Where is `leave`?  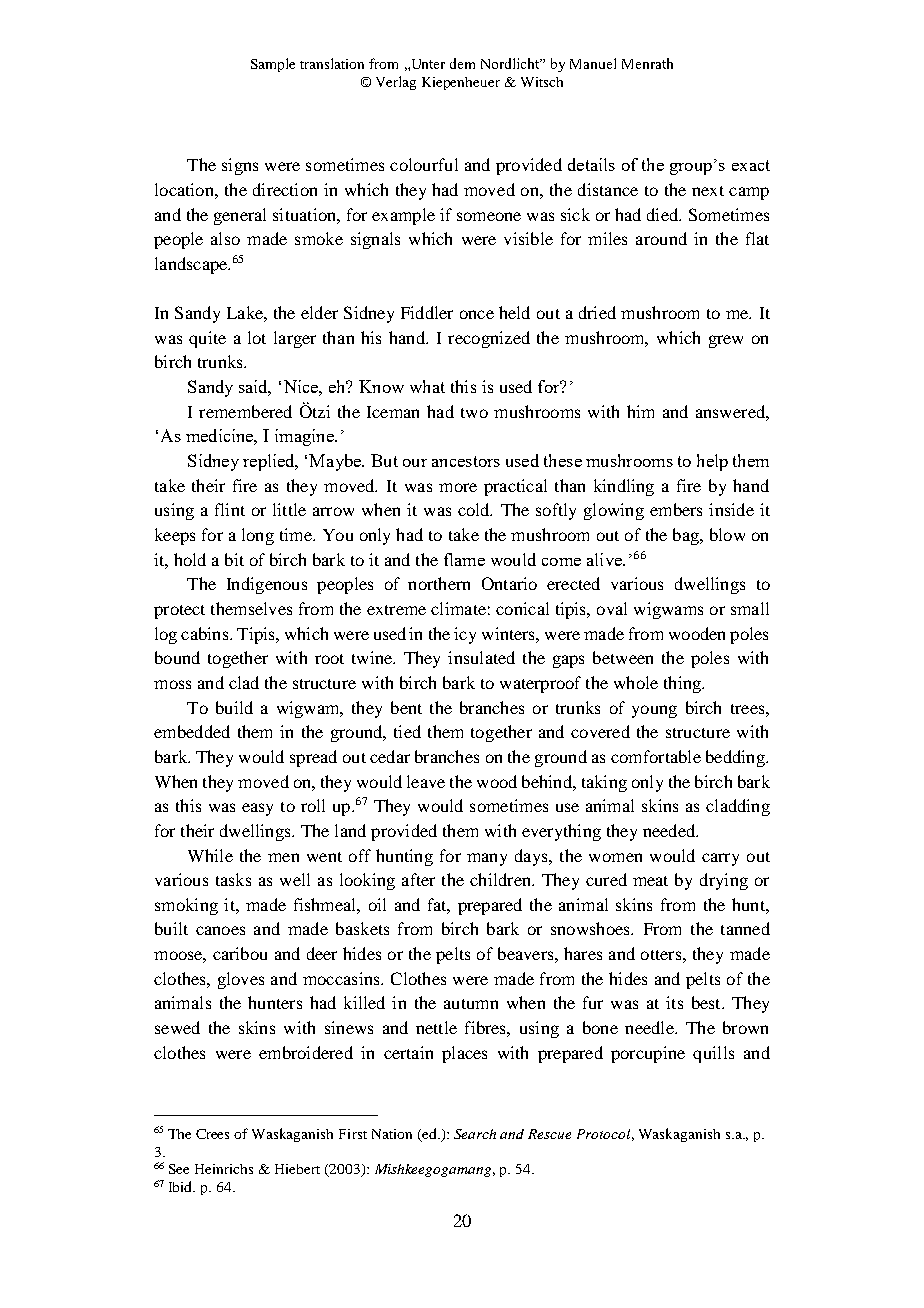
leave is located at coordinates (426, 781).
